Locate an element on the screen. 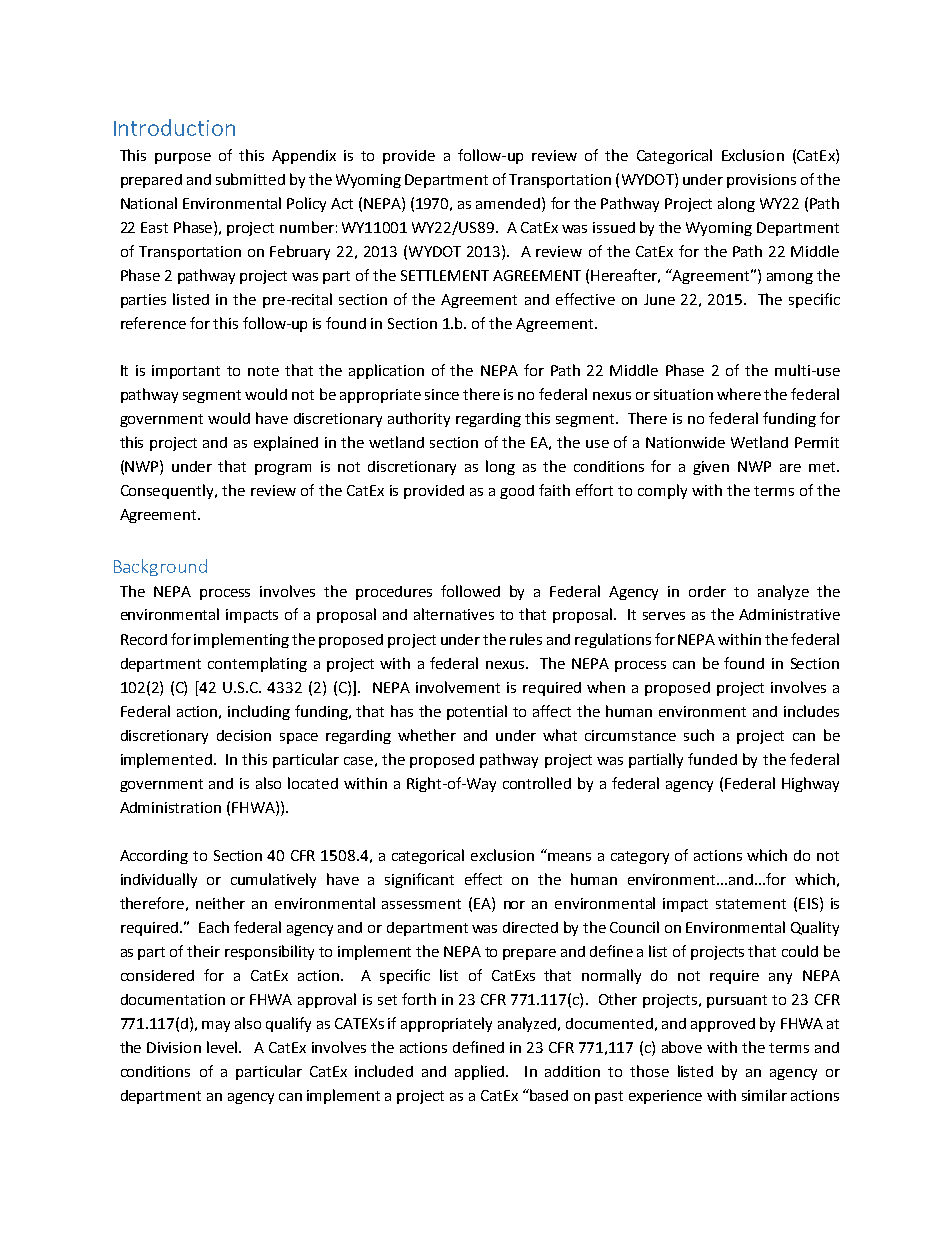 Image resolution: width=952 pixels, height=1233 pixels. Administration is located at coordinates (170, 807).
